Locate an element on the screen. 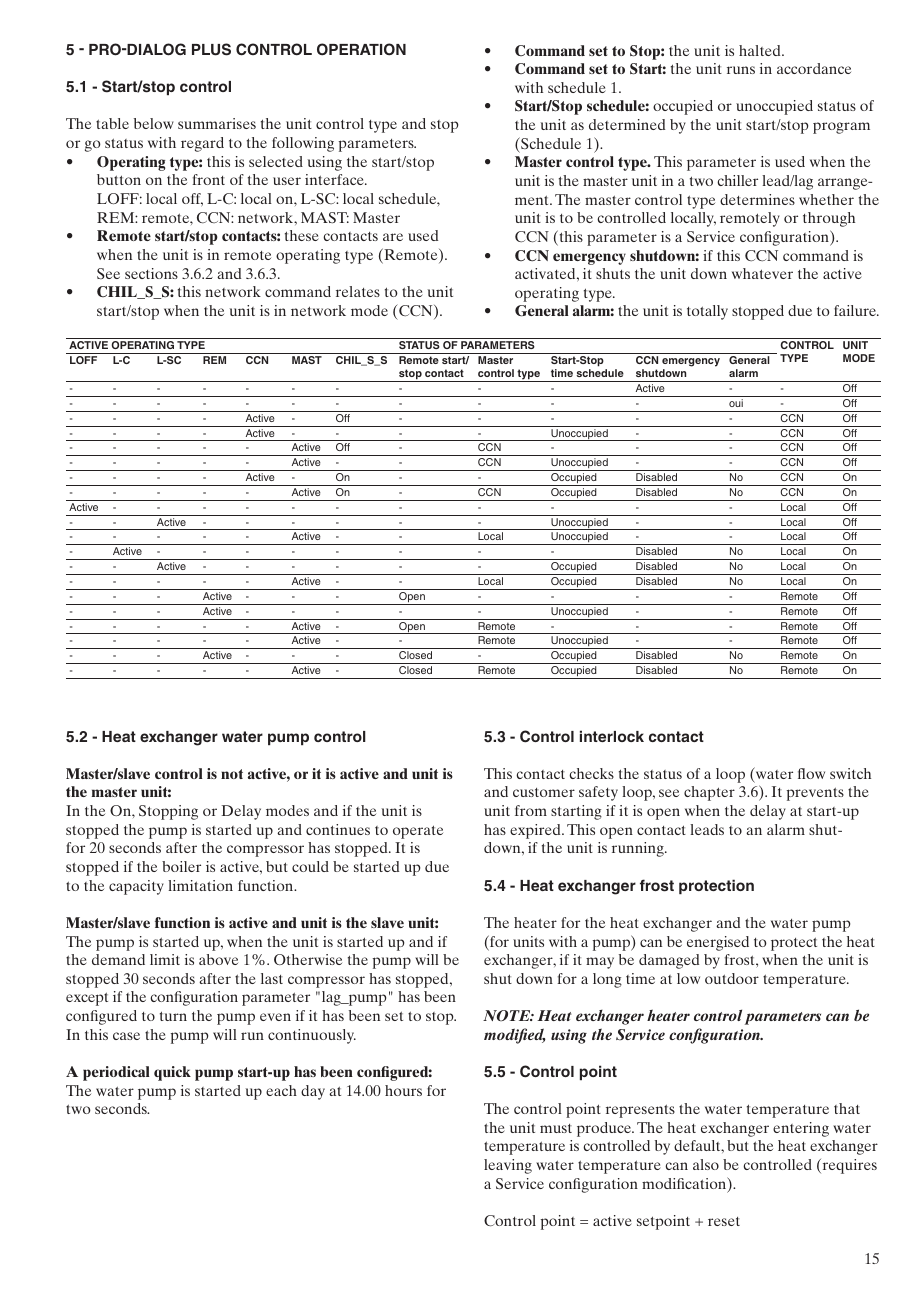 Image resolution: width=924 pixels, height=1308 pixels. runs is located at coordinates (741, 70).
